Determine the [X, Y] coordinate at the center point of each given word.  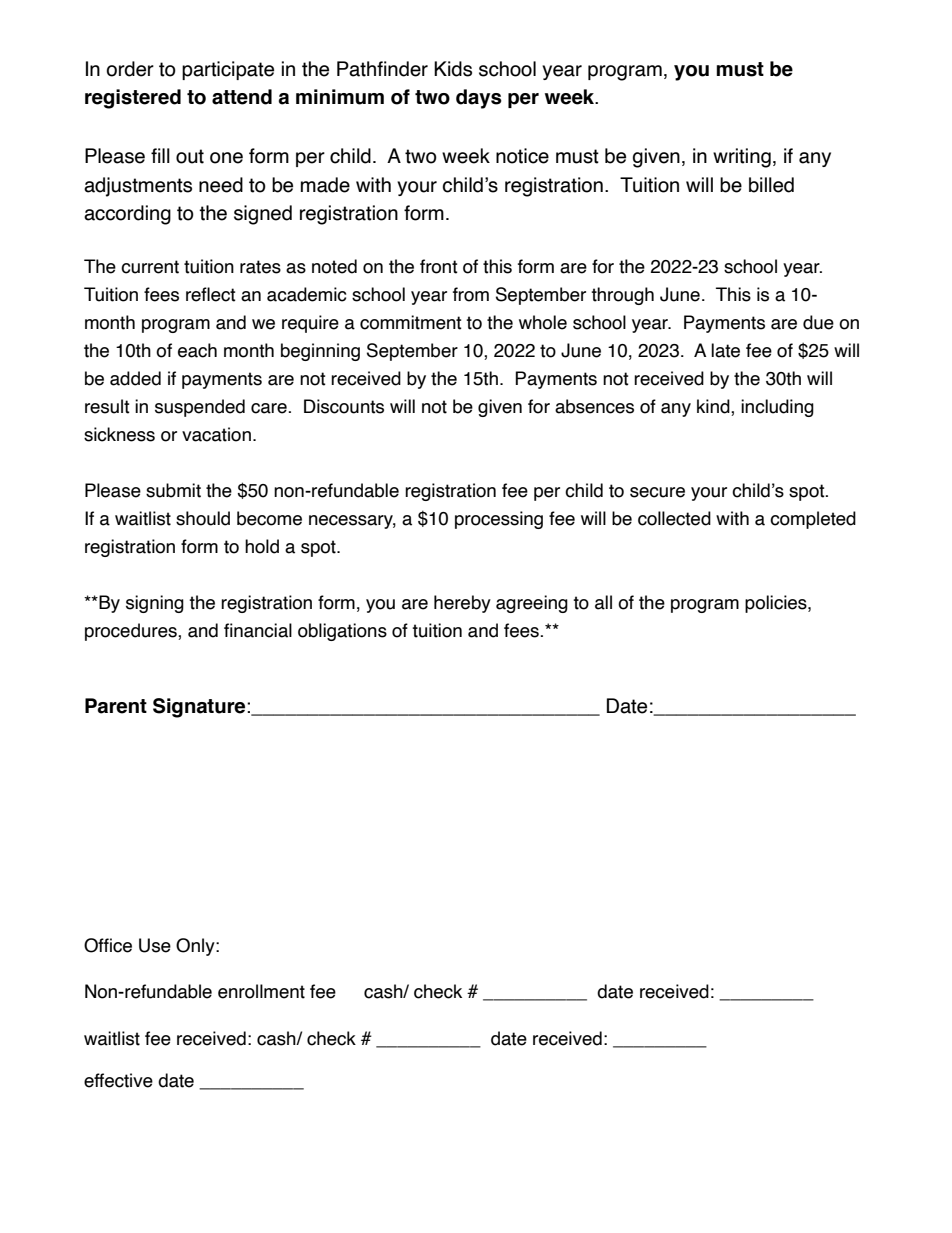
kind [714, 407]
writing [742, 158]
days [479, 99]
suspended [200, 408]
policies [777, 604]
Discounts [344, 406]
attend [242, 97]
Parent [116, 706]
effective [118, 1080]
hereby [462, 604]
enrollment [261, 991]
